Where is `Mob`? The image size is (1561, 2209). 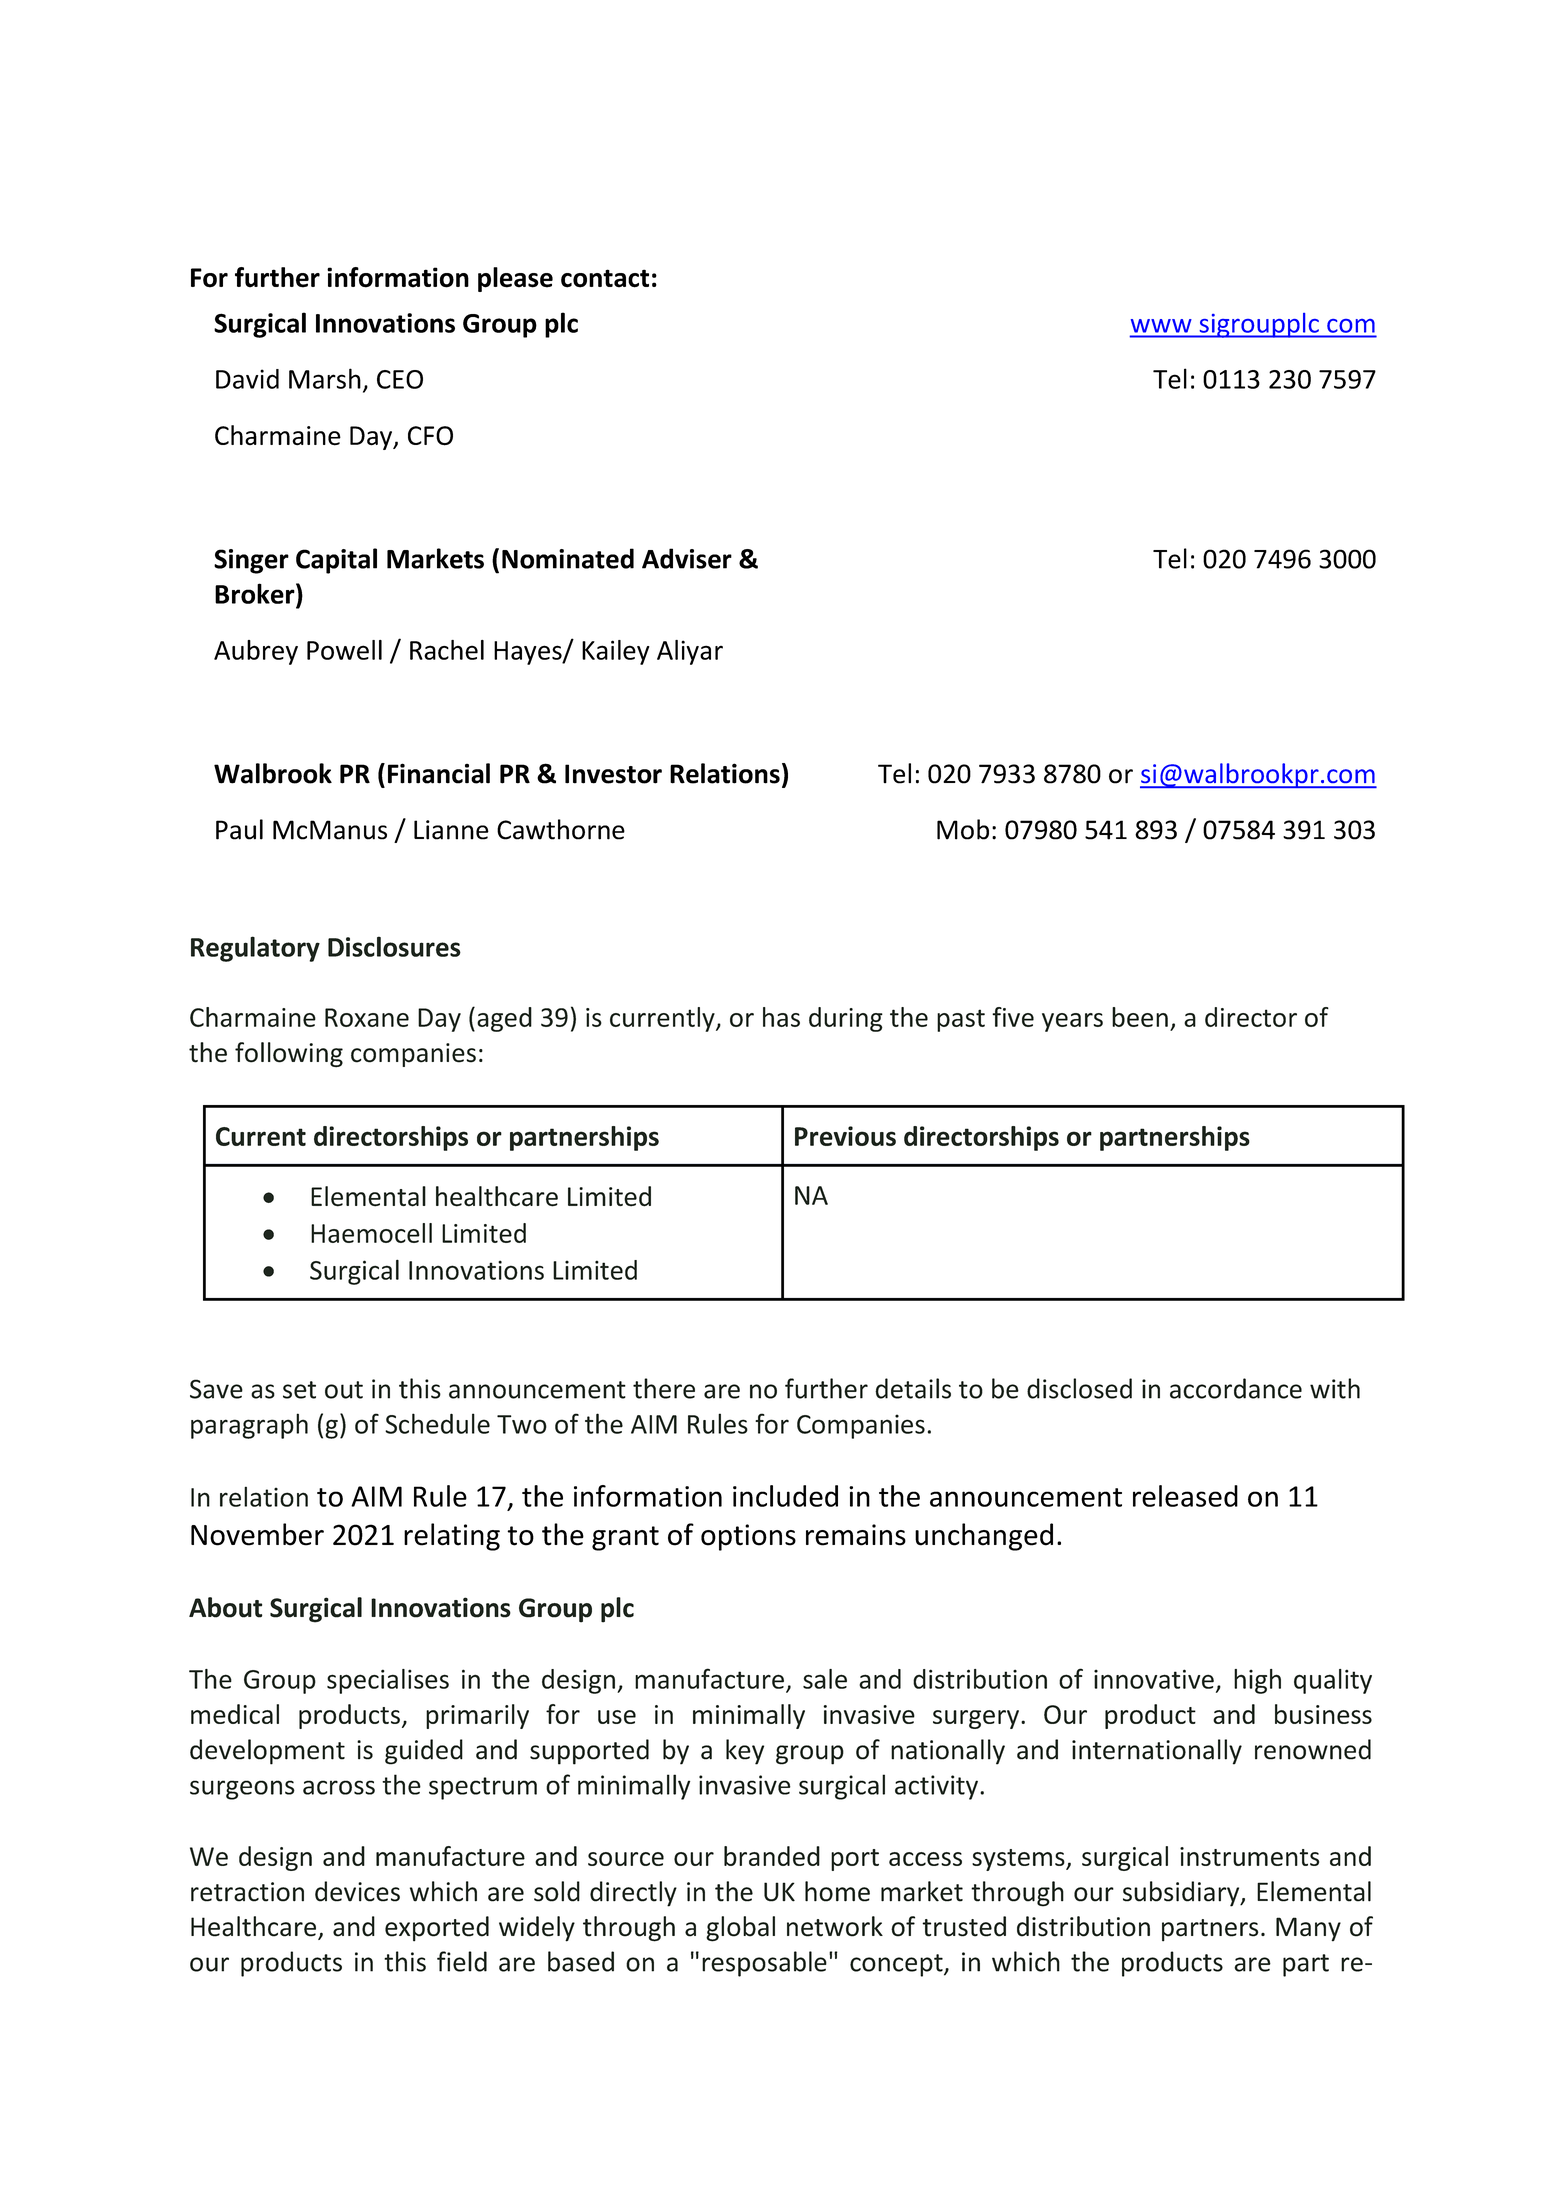 Mob is located at coordinates (963, 829).
